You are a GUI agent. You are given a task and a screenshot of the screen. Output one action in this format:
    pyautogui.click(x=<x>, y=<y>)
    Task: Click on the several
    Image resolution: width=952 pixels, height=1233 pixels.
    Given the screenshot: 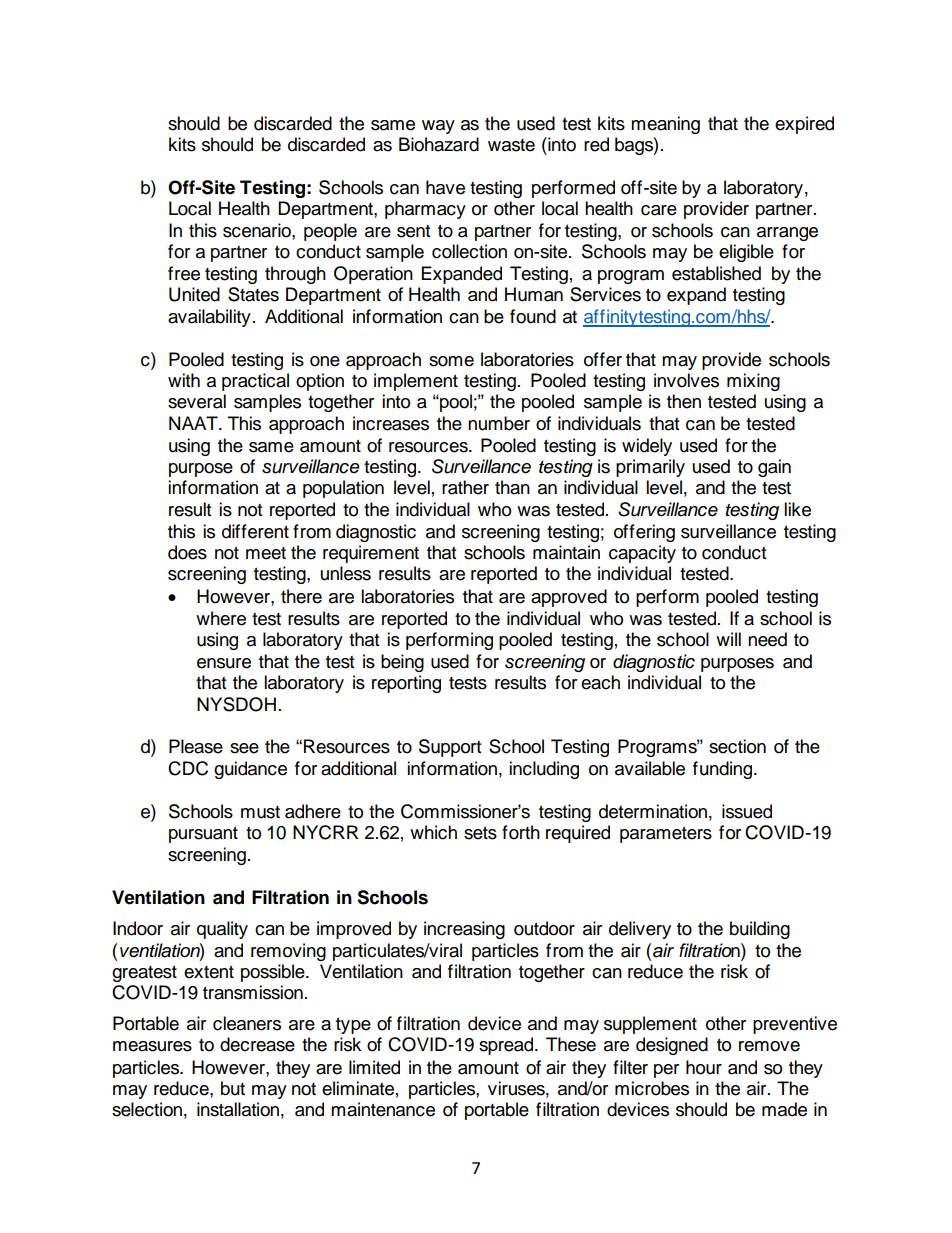 What is the action you would take?
    pyautogui.click(x=197, y=401)
